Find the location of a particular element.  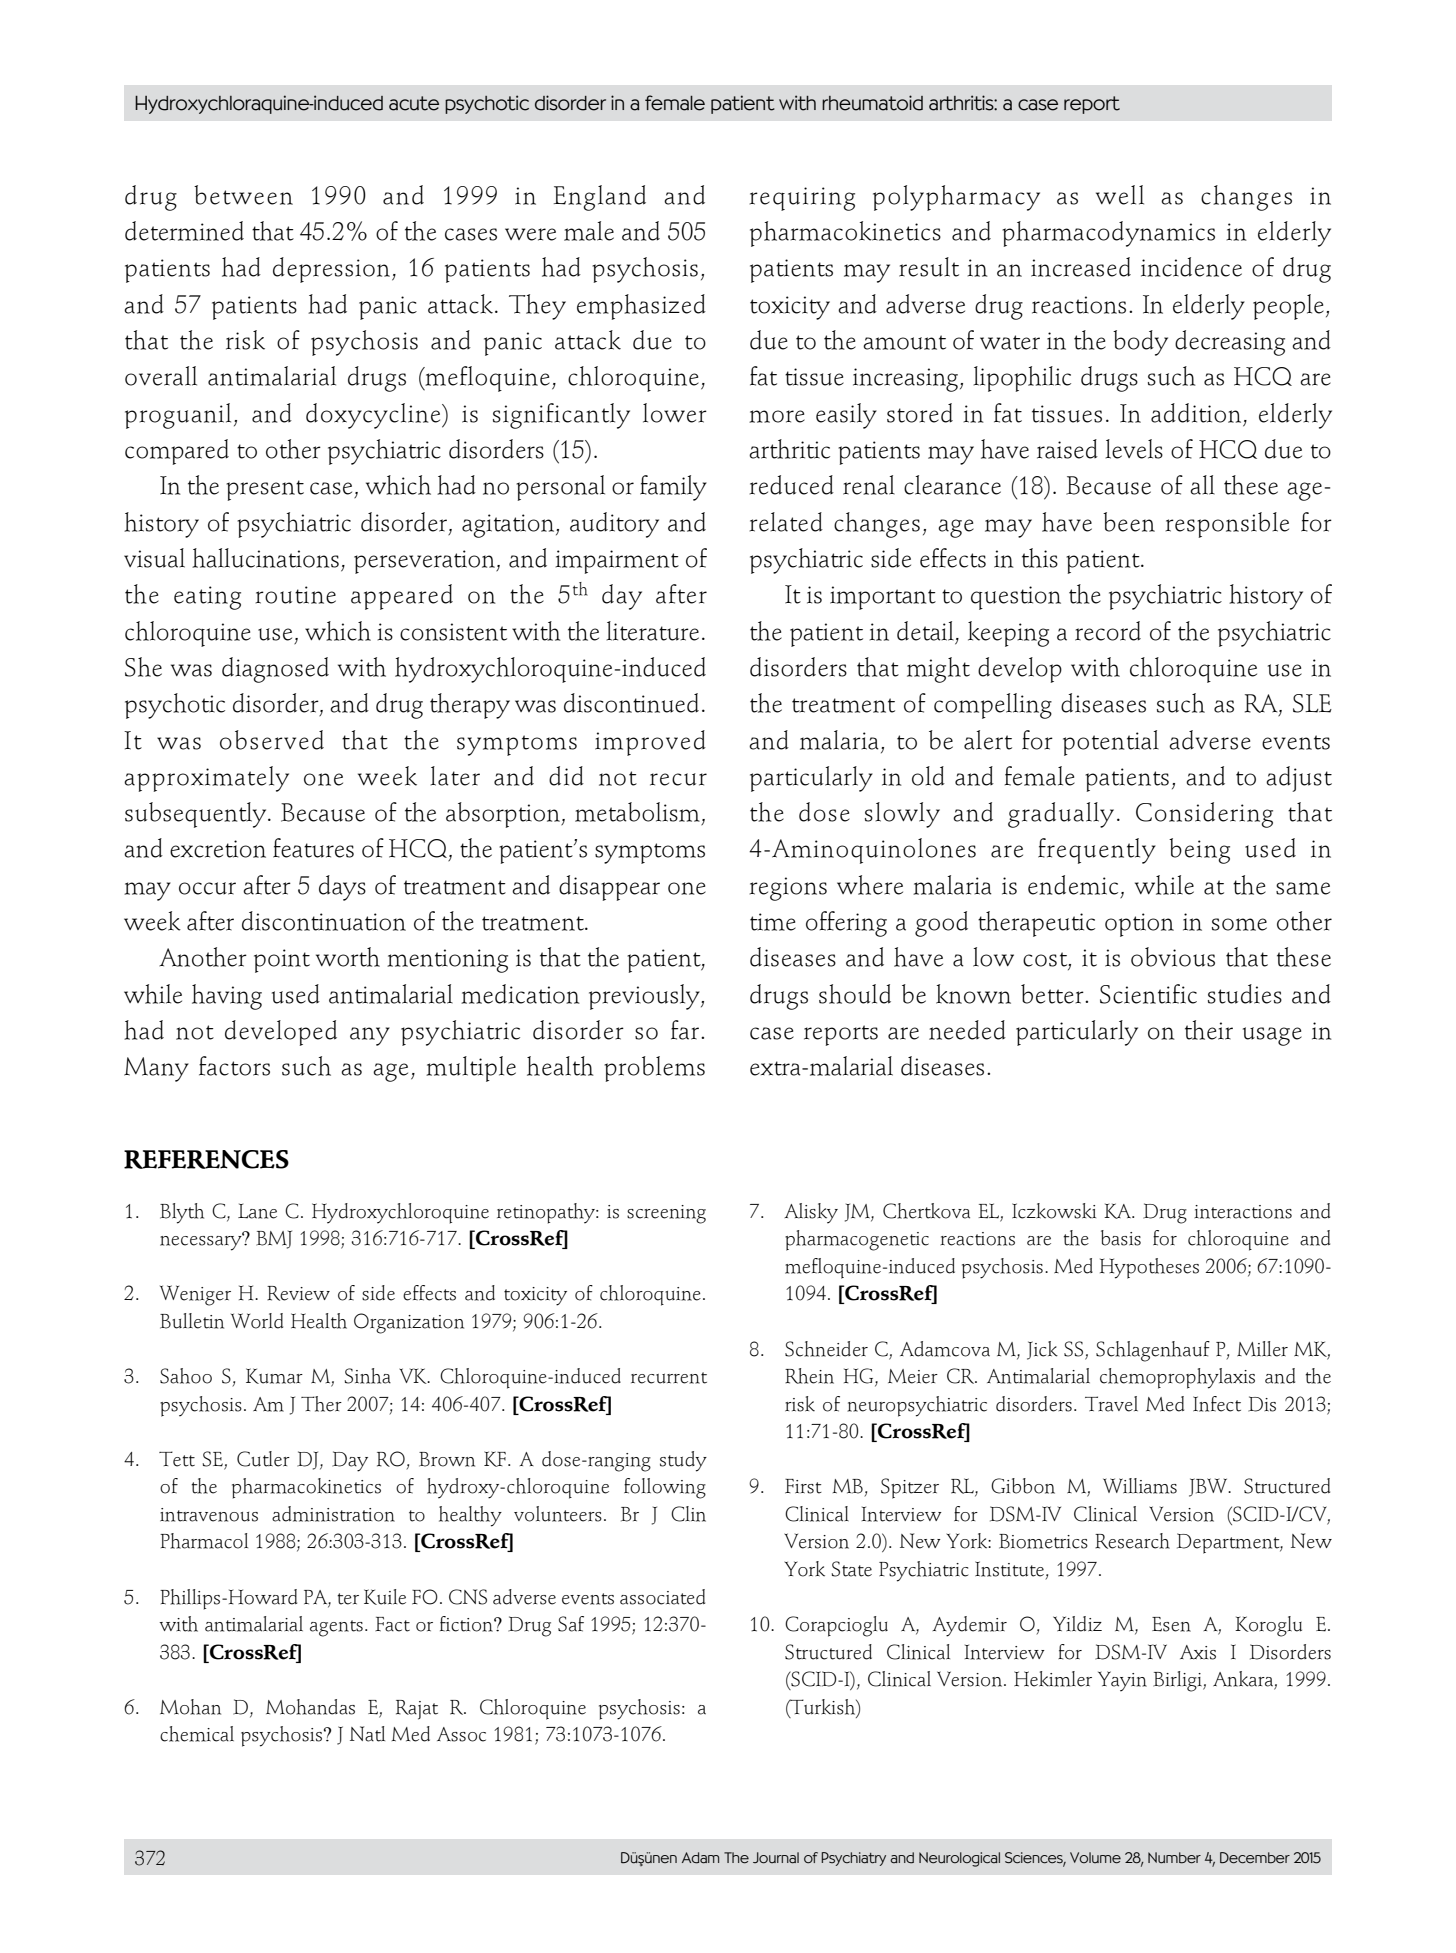

well is located at coordinates (1120, 195).
